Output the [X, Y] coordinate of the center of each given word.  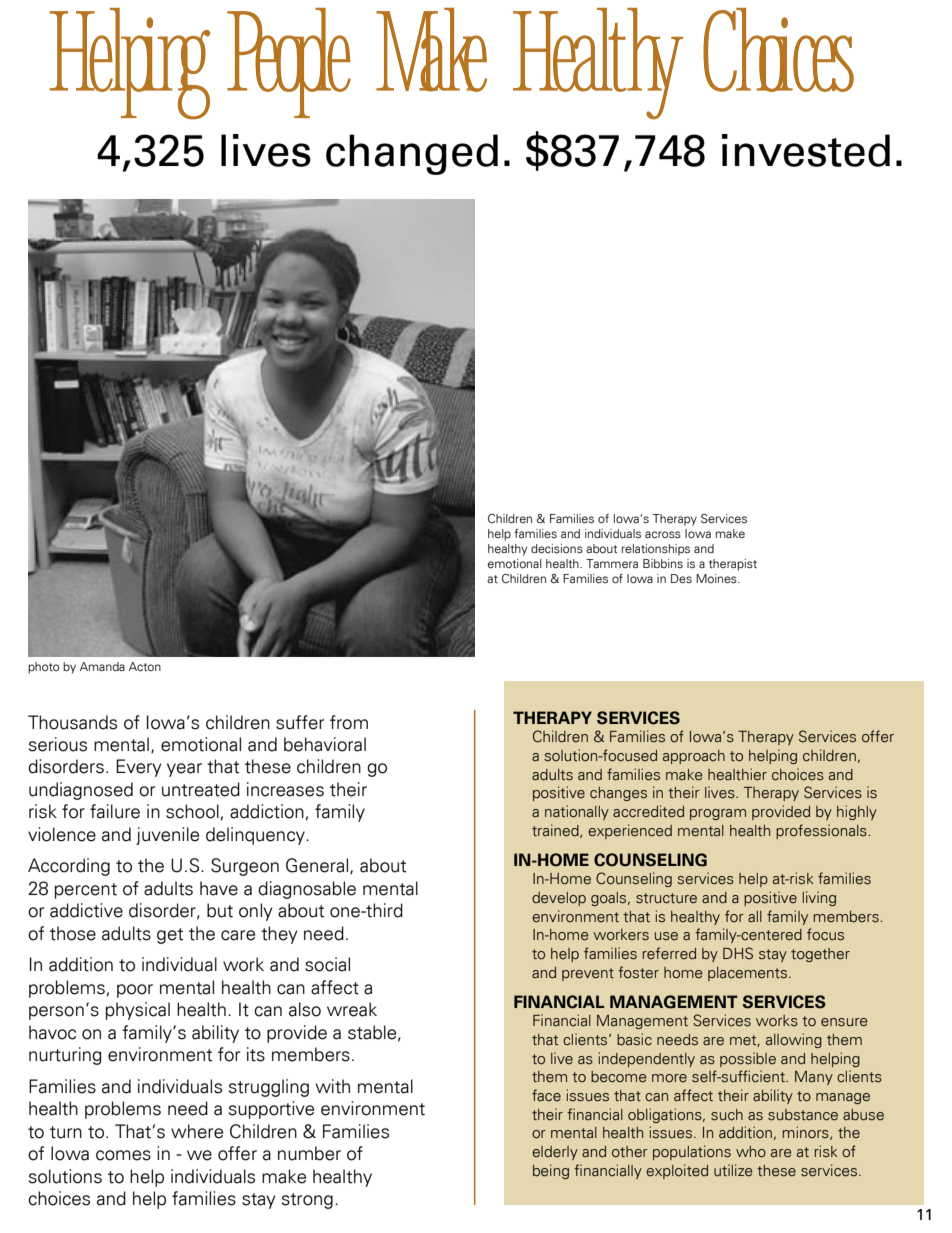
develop [559, 899]
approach [694, 757]
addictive [86, 910]
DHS [738, 953]
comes [123, 1155]
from [349, 722]
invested [806, 150]
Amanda [102, 666]
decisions [557, 548]
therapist [733, 565]
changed [412, 154]
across [663, 534]
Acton [145, 666]
